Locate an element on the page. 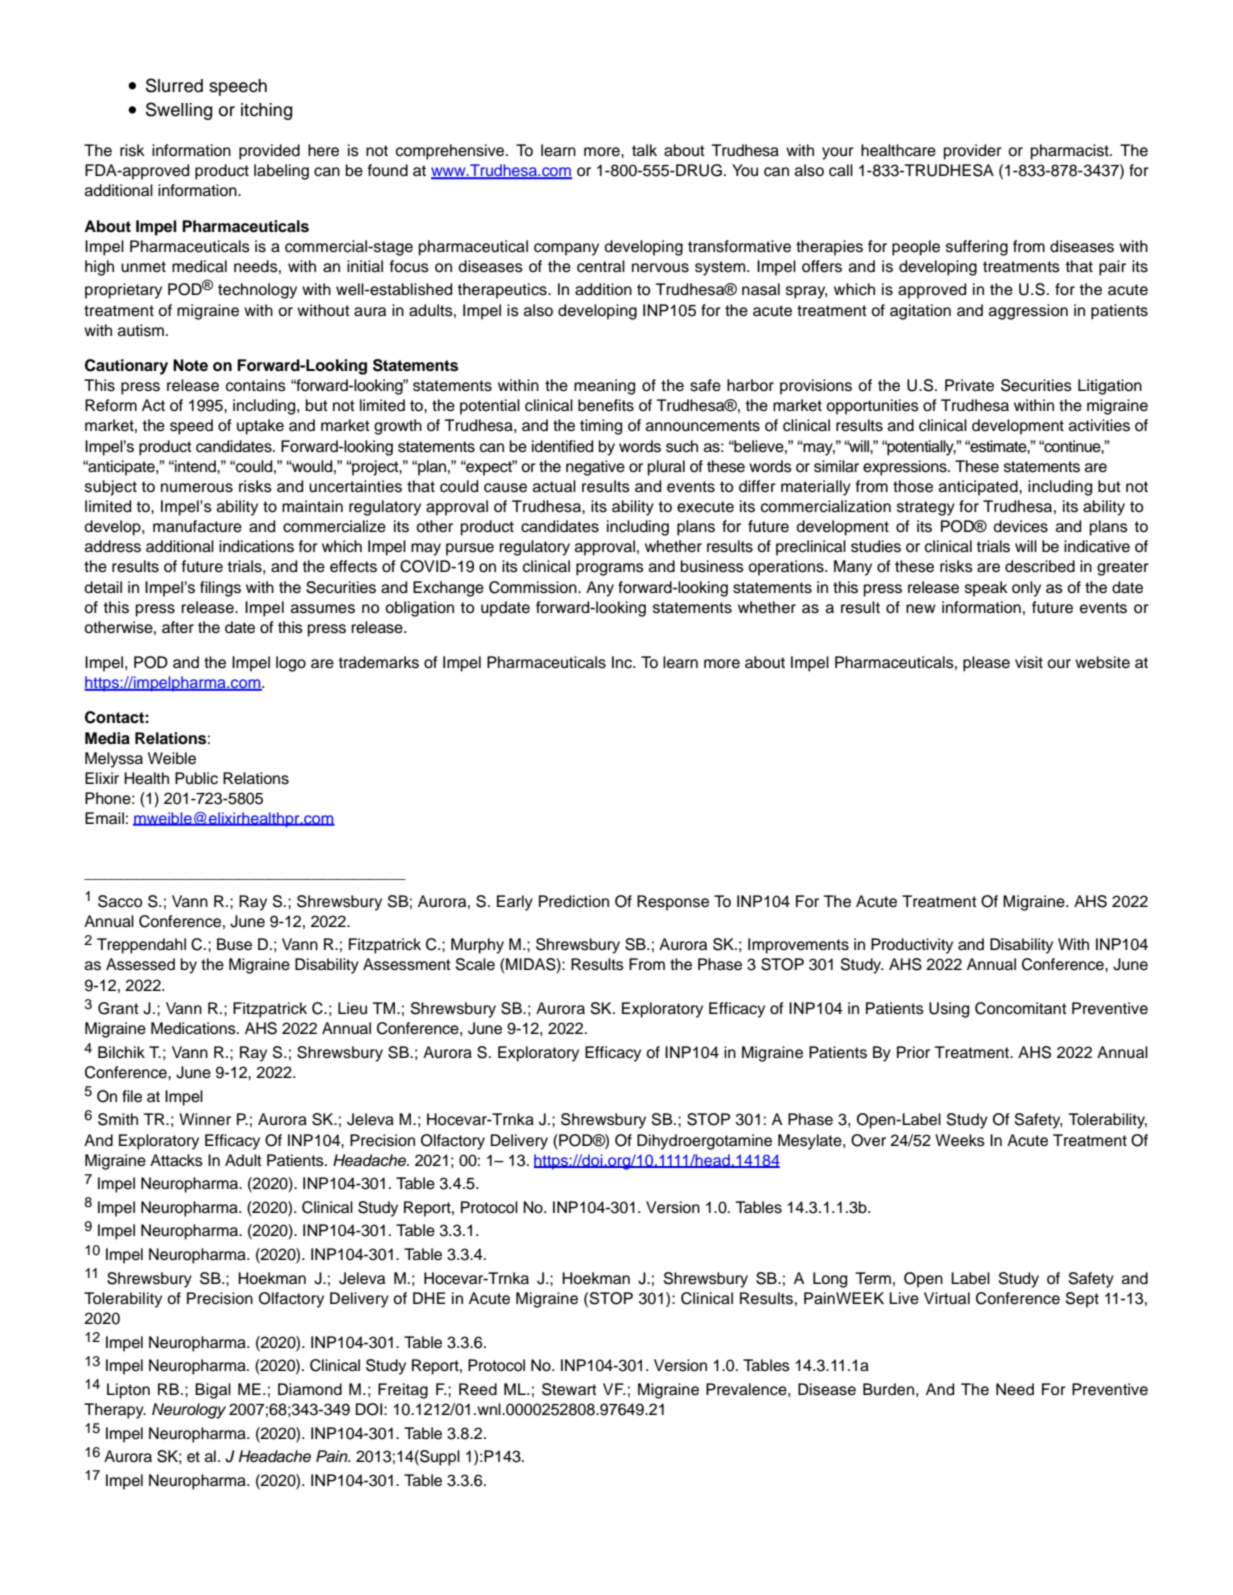  itching is located at coordinates (266, 111).
